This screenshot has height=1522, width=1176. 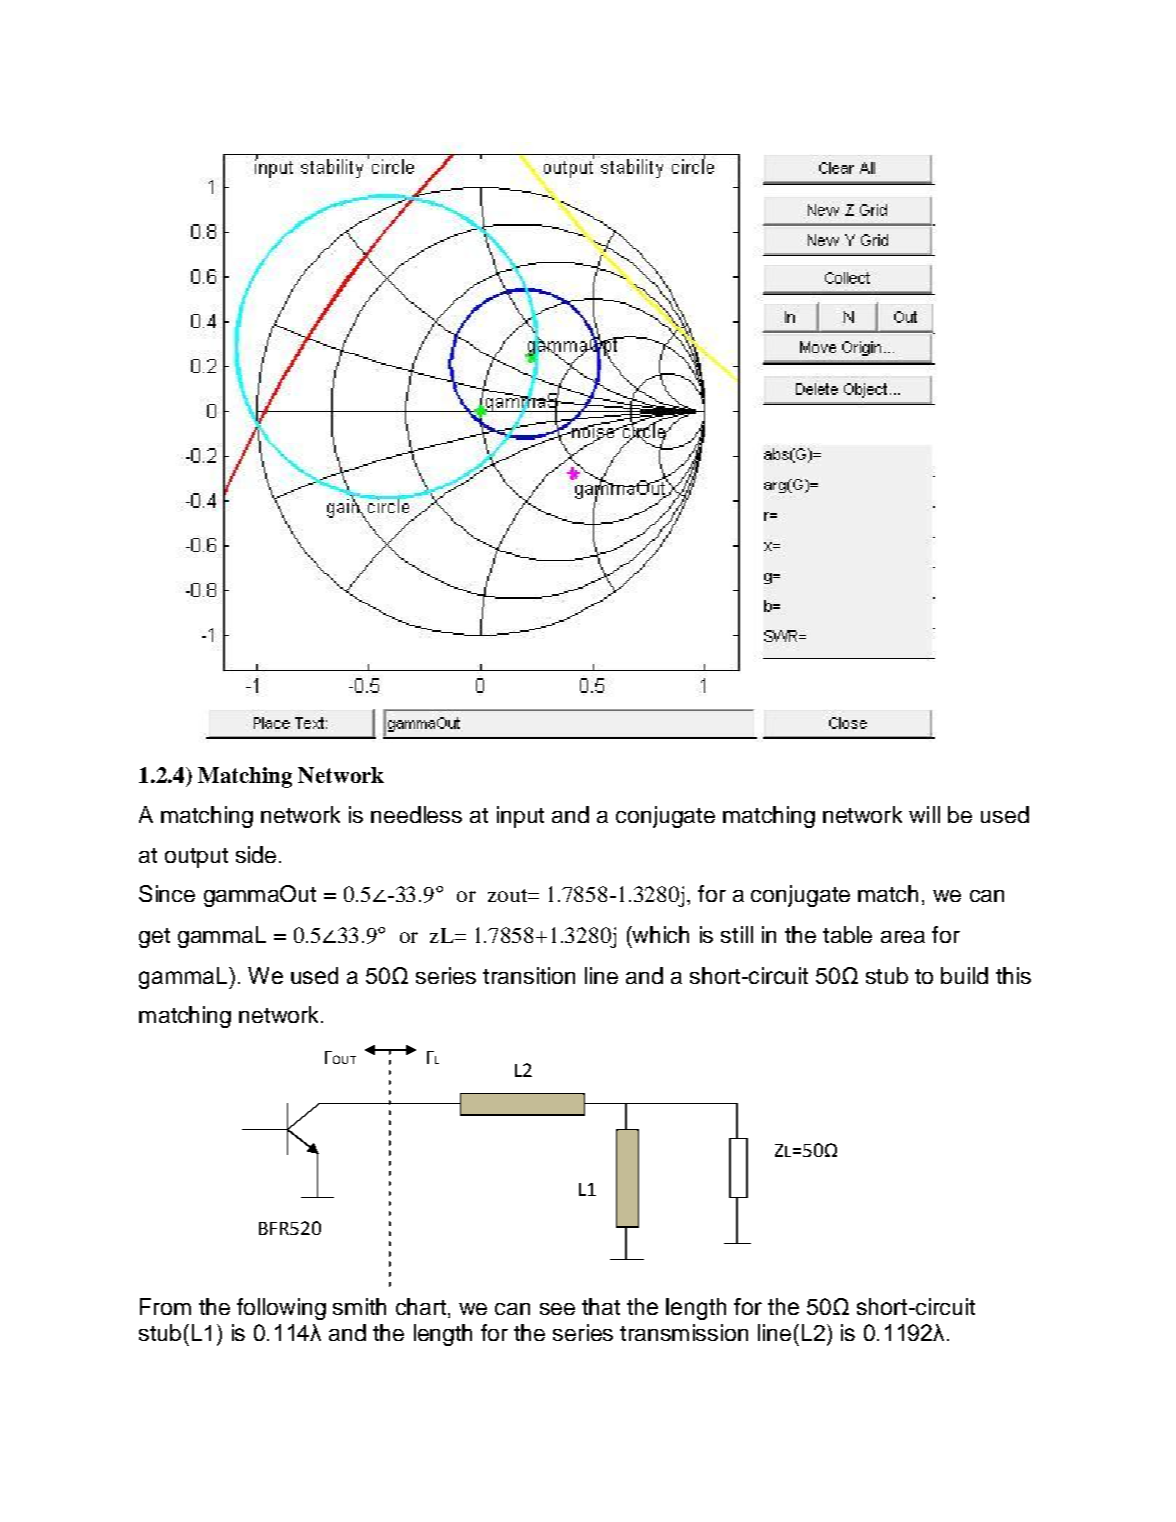 I want to click on chart, so click(x=421, y=1306).
